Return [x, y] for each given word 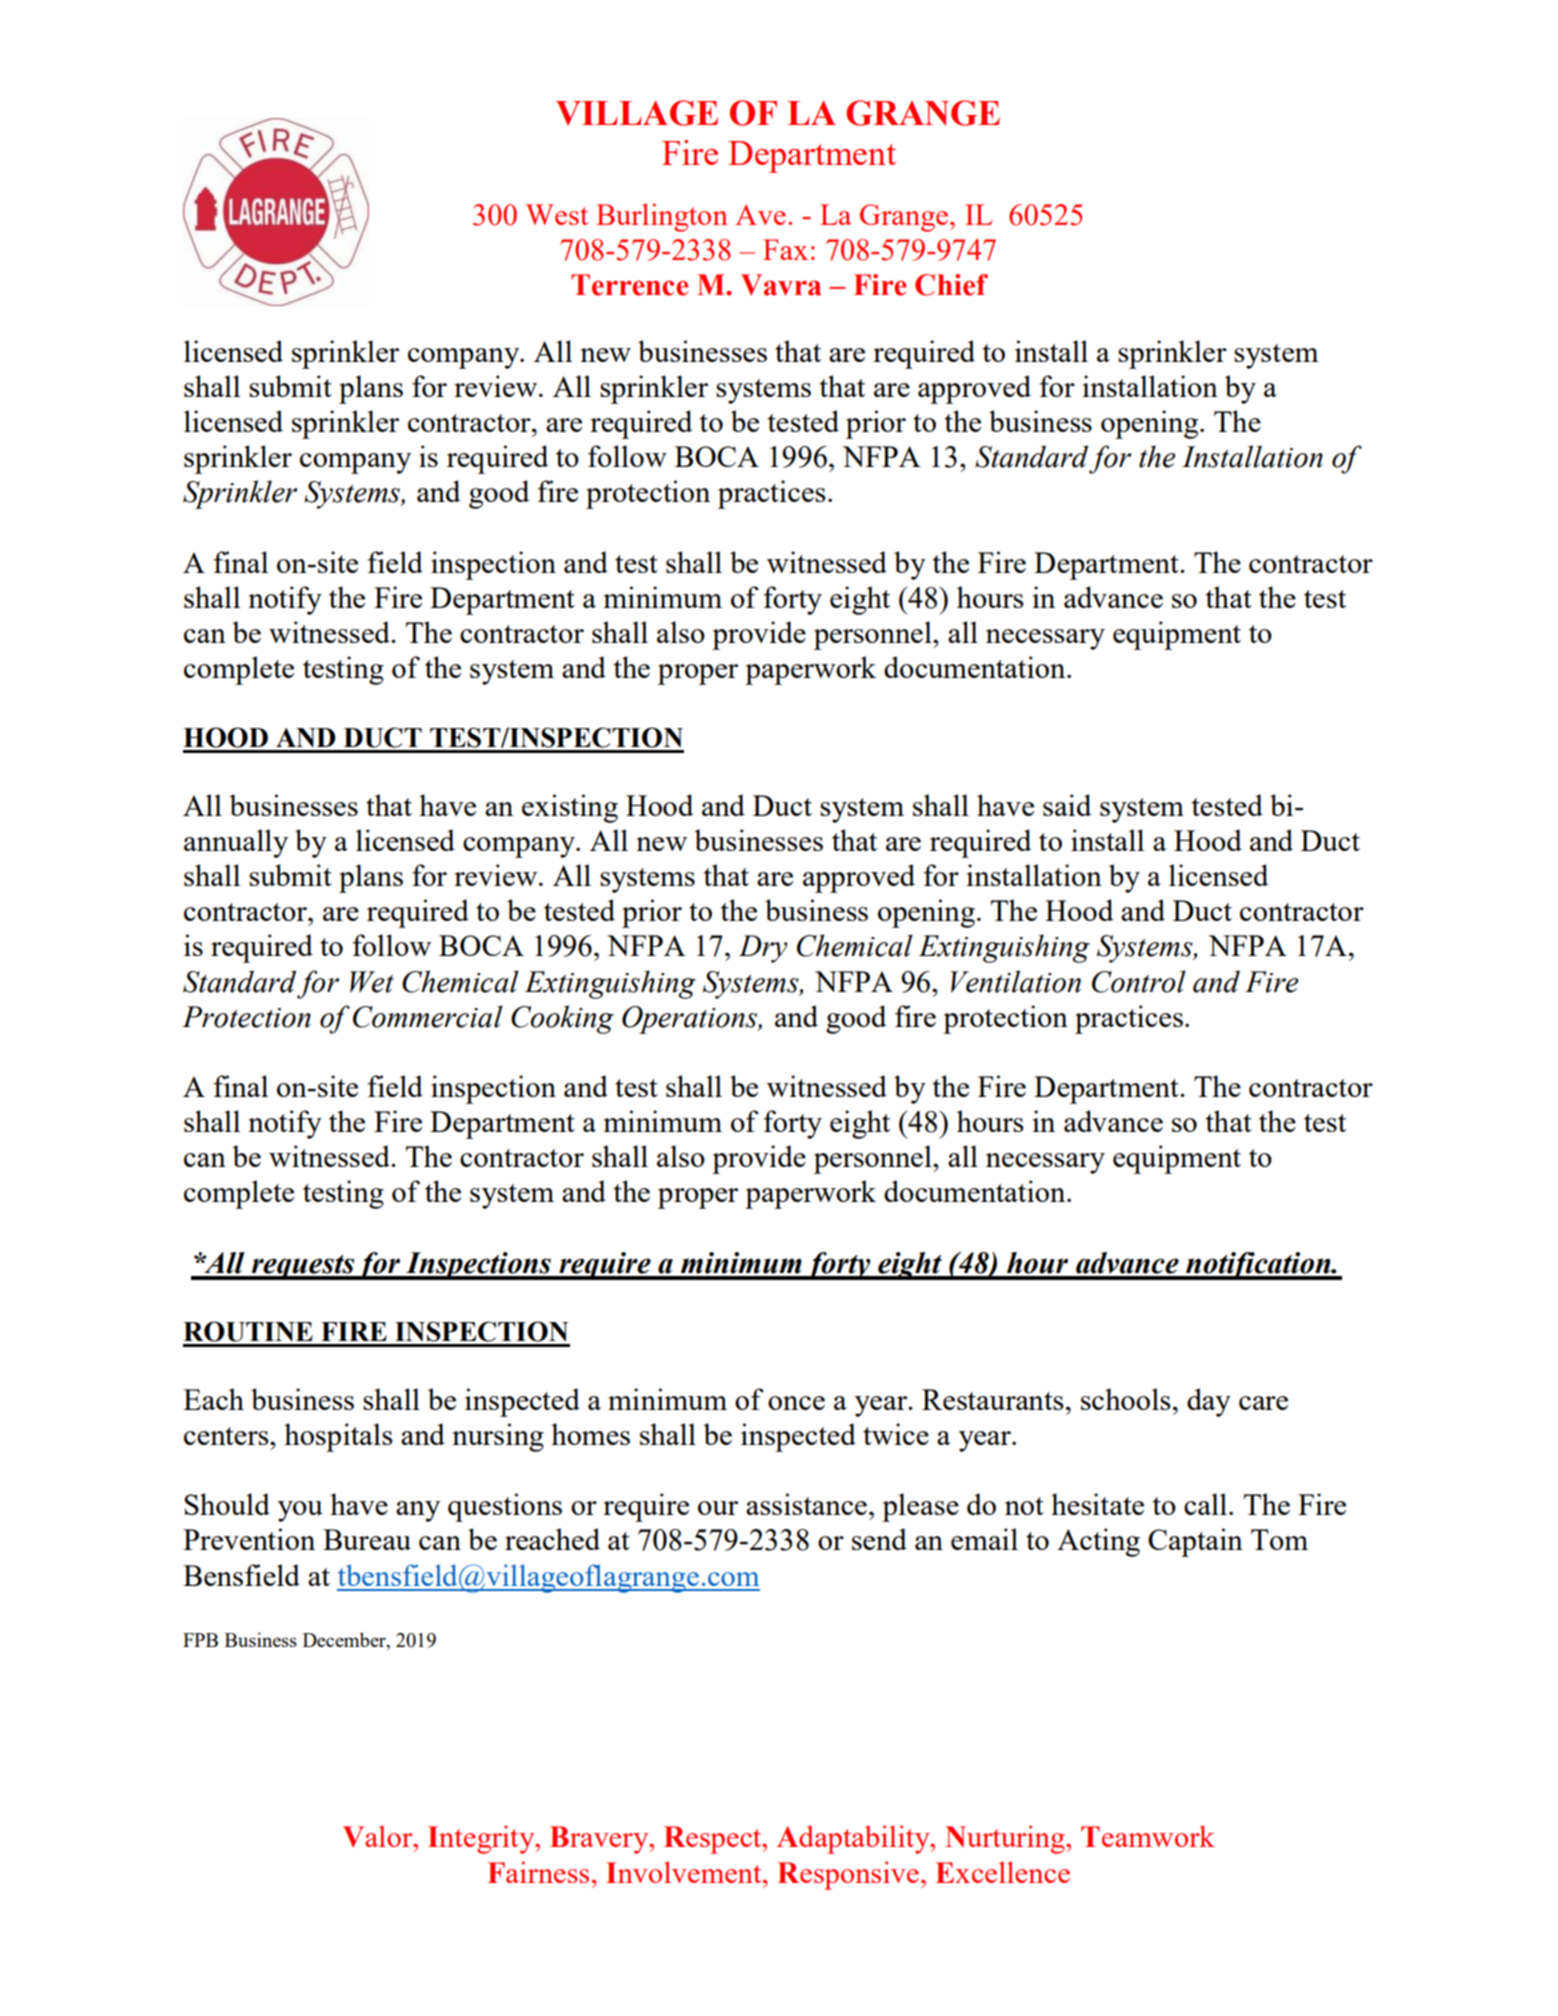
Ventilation [1015, 981]
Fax [785, 249]
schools [1126, 1399]
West [557, 214]
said [1067, 805]
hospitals [338, 1437]
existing [570, 808]
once [796, 1403]
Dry [763, 949]
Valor [379, 1836]
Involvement [685, 1872]
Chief [951, 285]
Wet [372, 982]
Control [1139, 981]
